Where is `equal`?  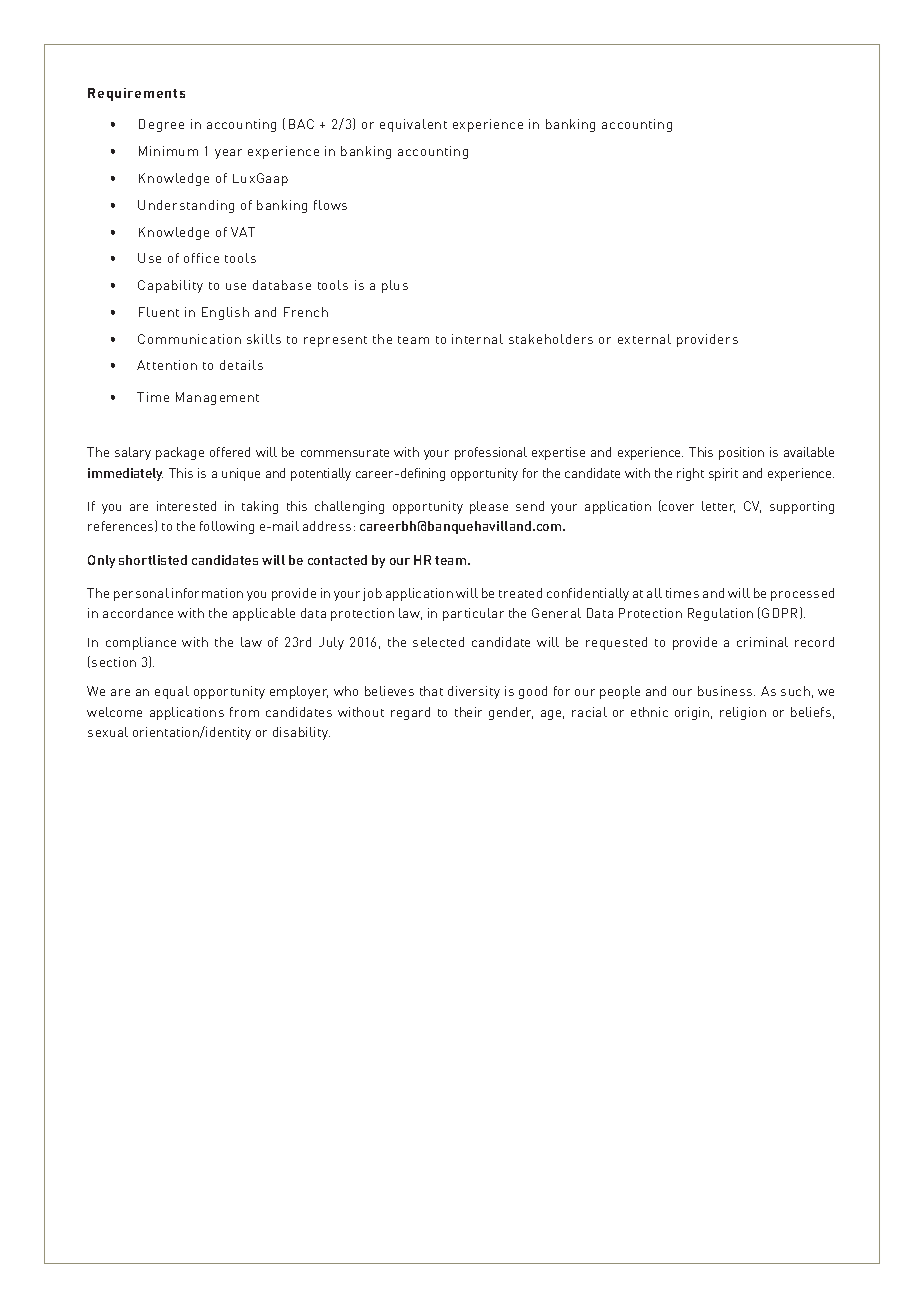
equal is located at coordinates (172, 692).
